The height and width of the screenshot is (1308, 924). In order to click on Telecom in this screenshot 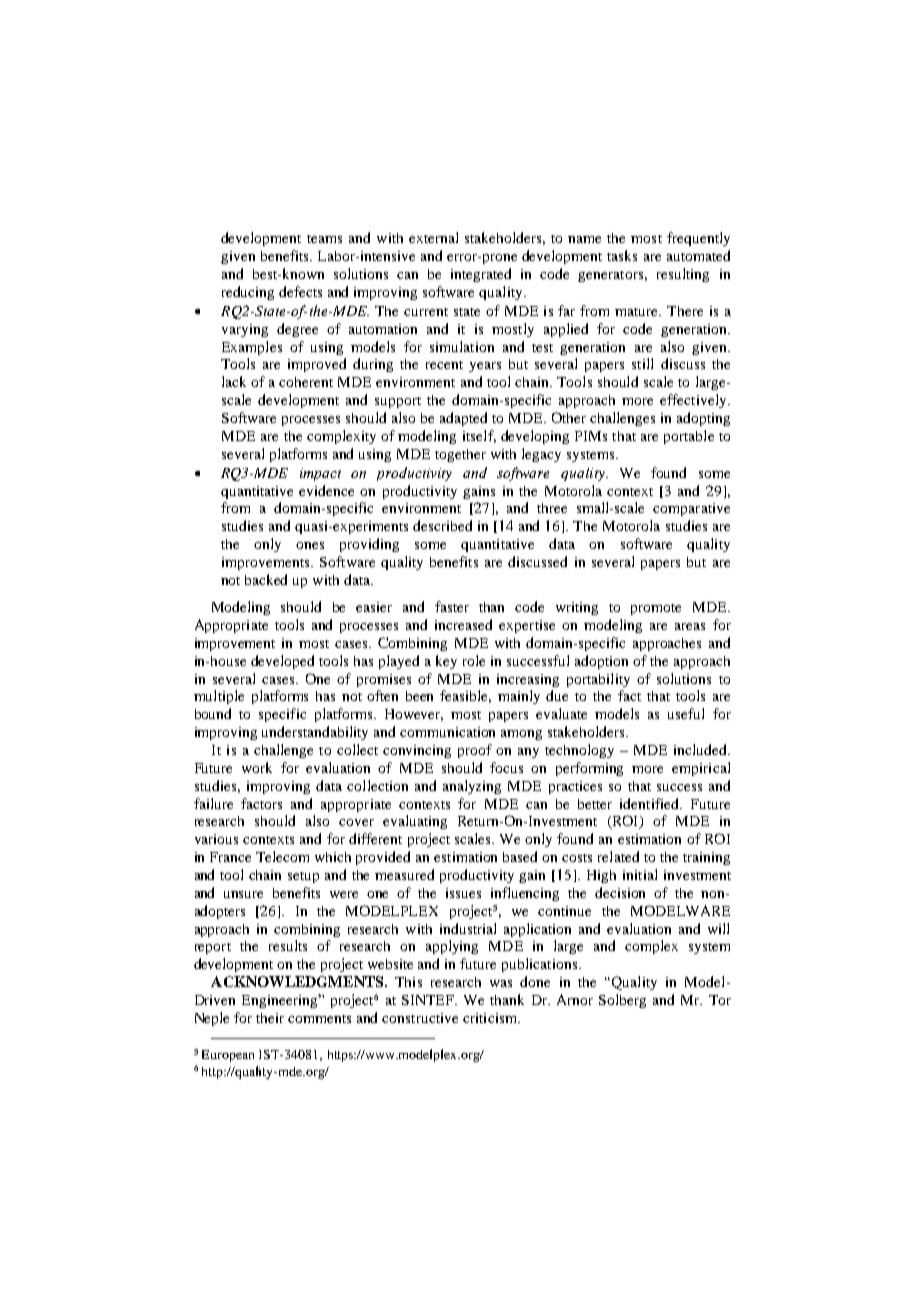, I will do `click(282, 856)`.
